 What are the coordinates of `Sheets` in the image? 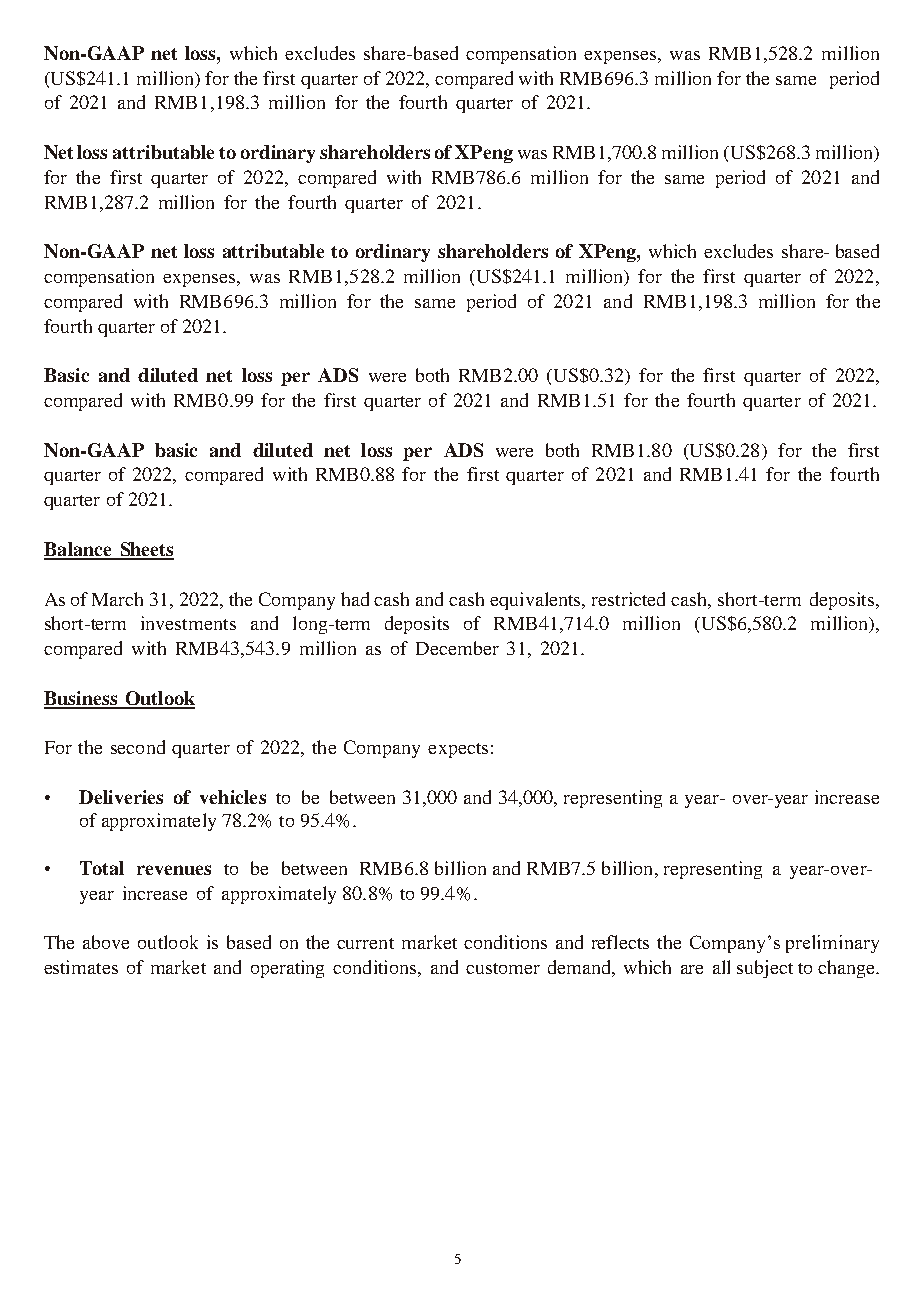 It's located at (146, 550).
